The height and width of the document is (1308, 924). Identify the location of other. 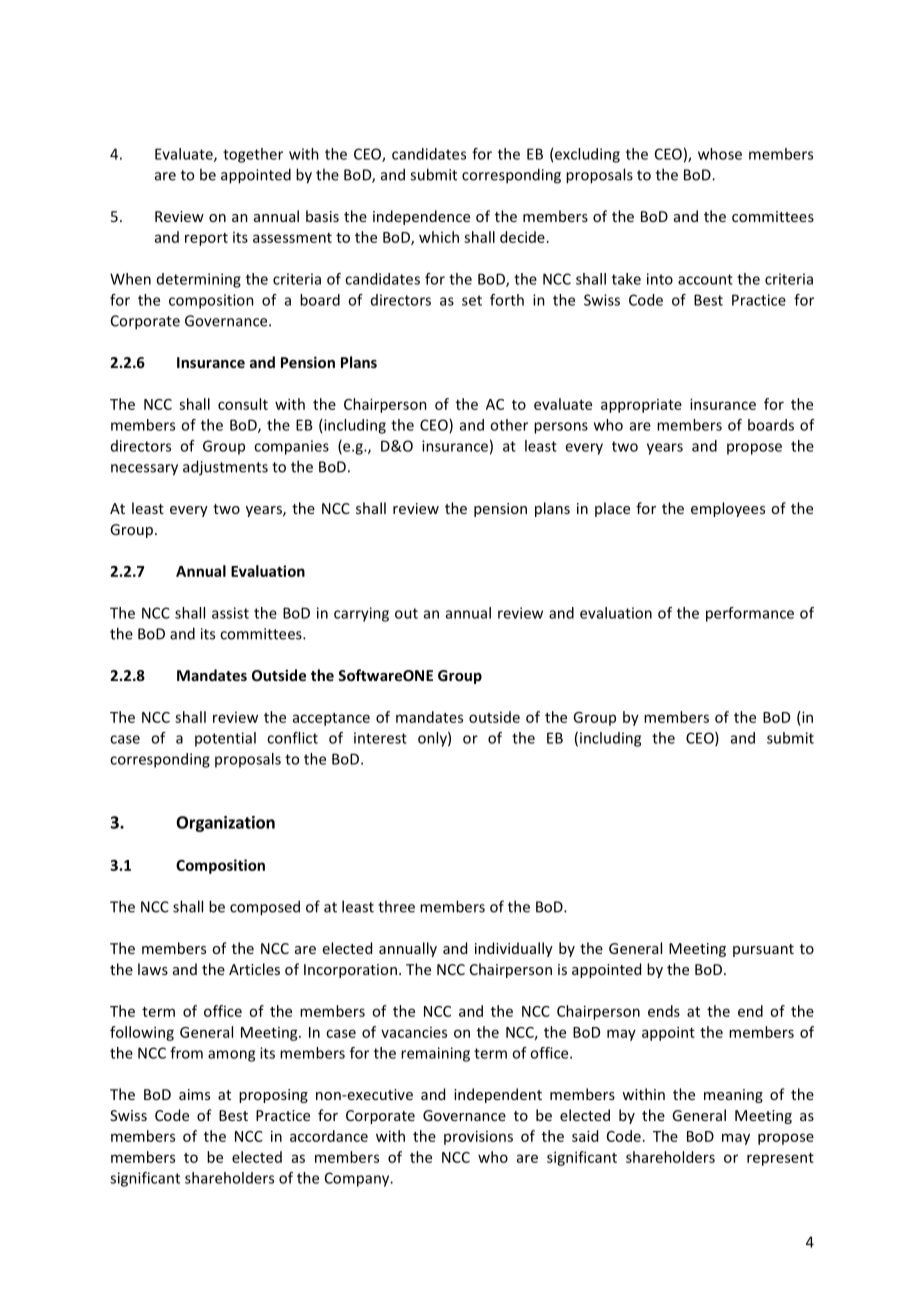
(509, 425).
